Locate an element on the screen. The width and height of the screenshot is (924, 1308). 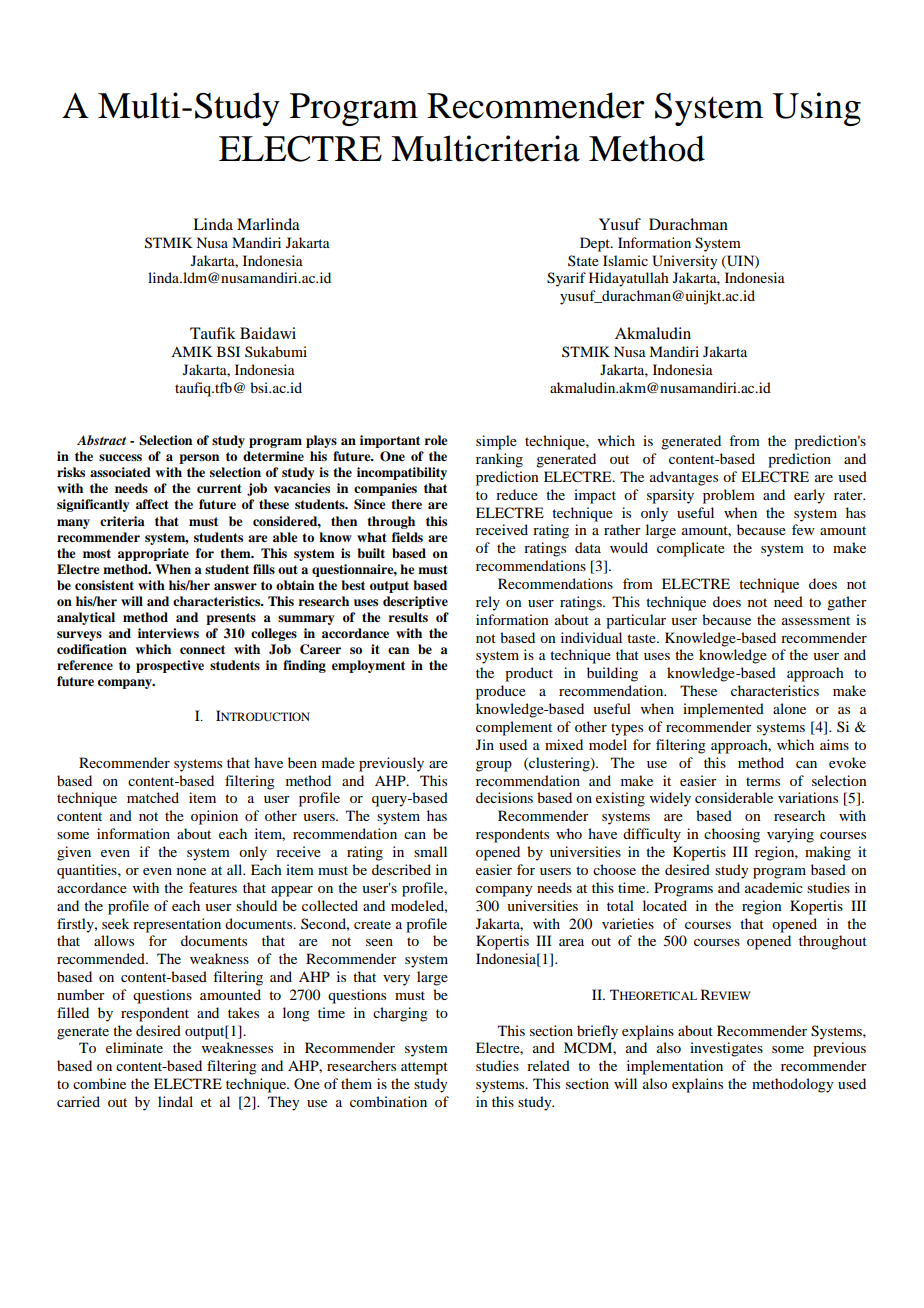
none is located at coordinates (191, 871).
